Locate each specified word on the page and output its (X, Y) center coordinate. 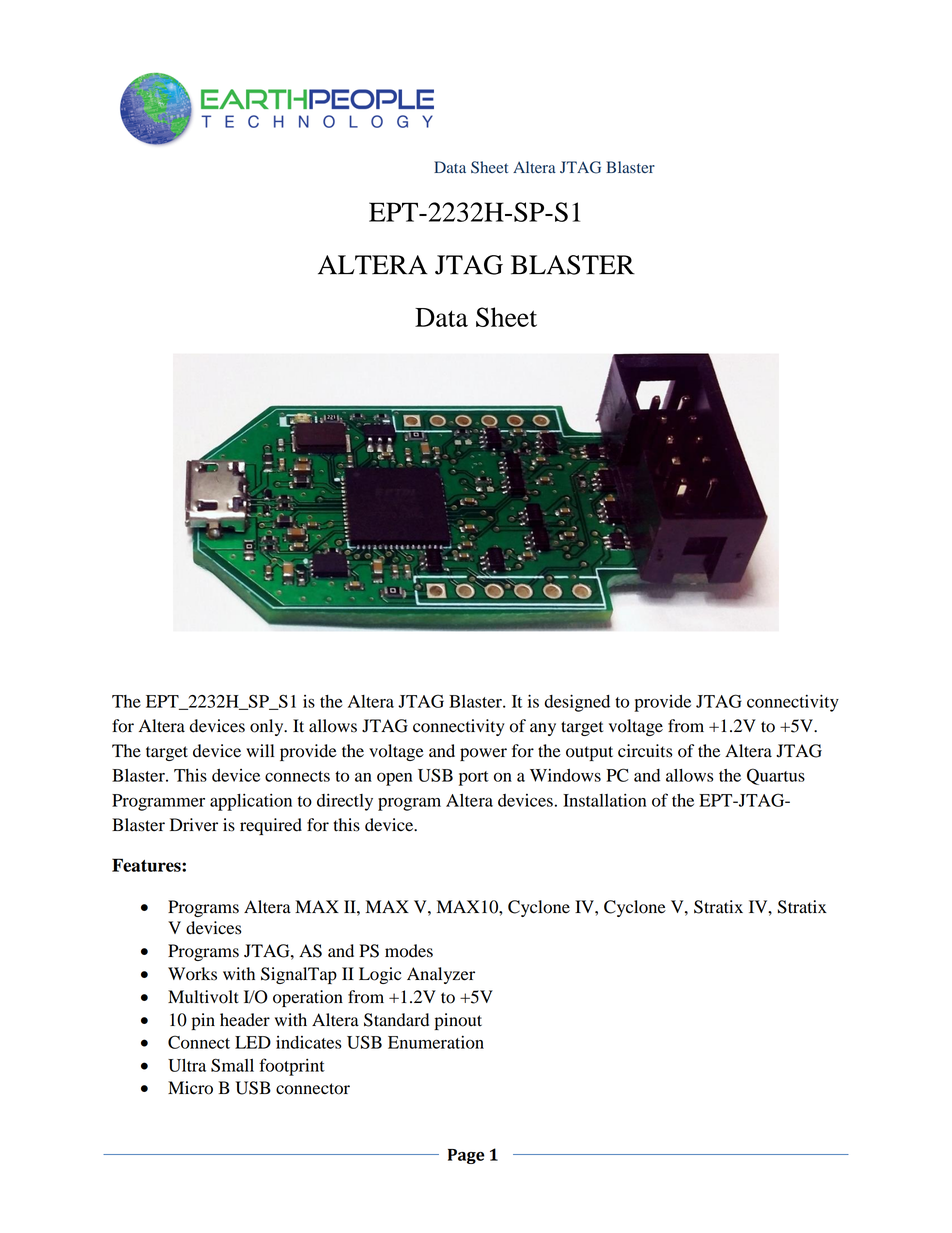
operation (308, 998)
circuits (645, 751)
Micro (190, 1088)
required (271, 826)
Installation (604, 800)
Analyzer (441, 975)
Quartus (776, 776)
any (543, 729)
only (268, 727)
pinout (458, 1021)
